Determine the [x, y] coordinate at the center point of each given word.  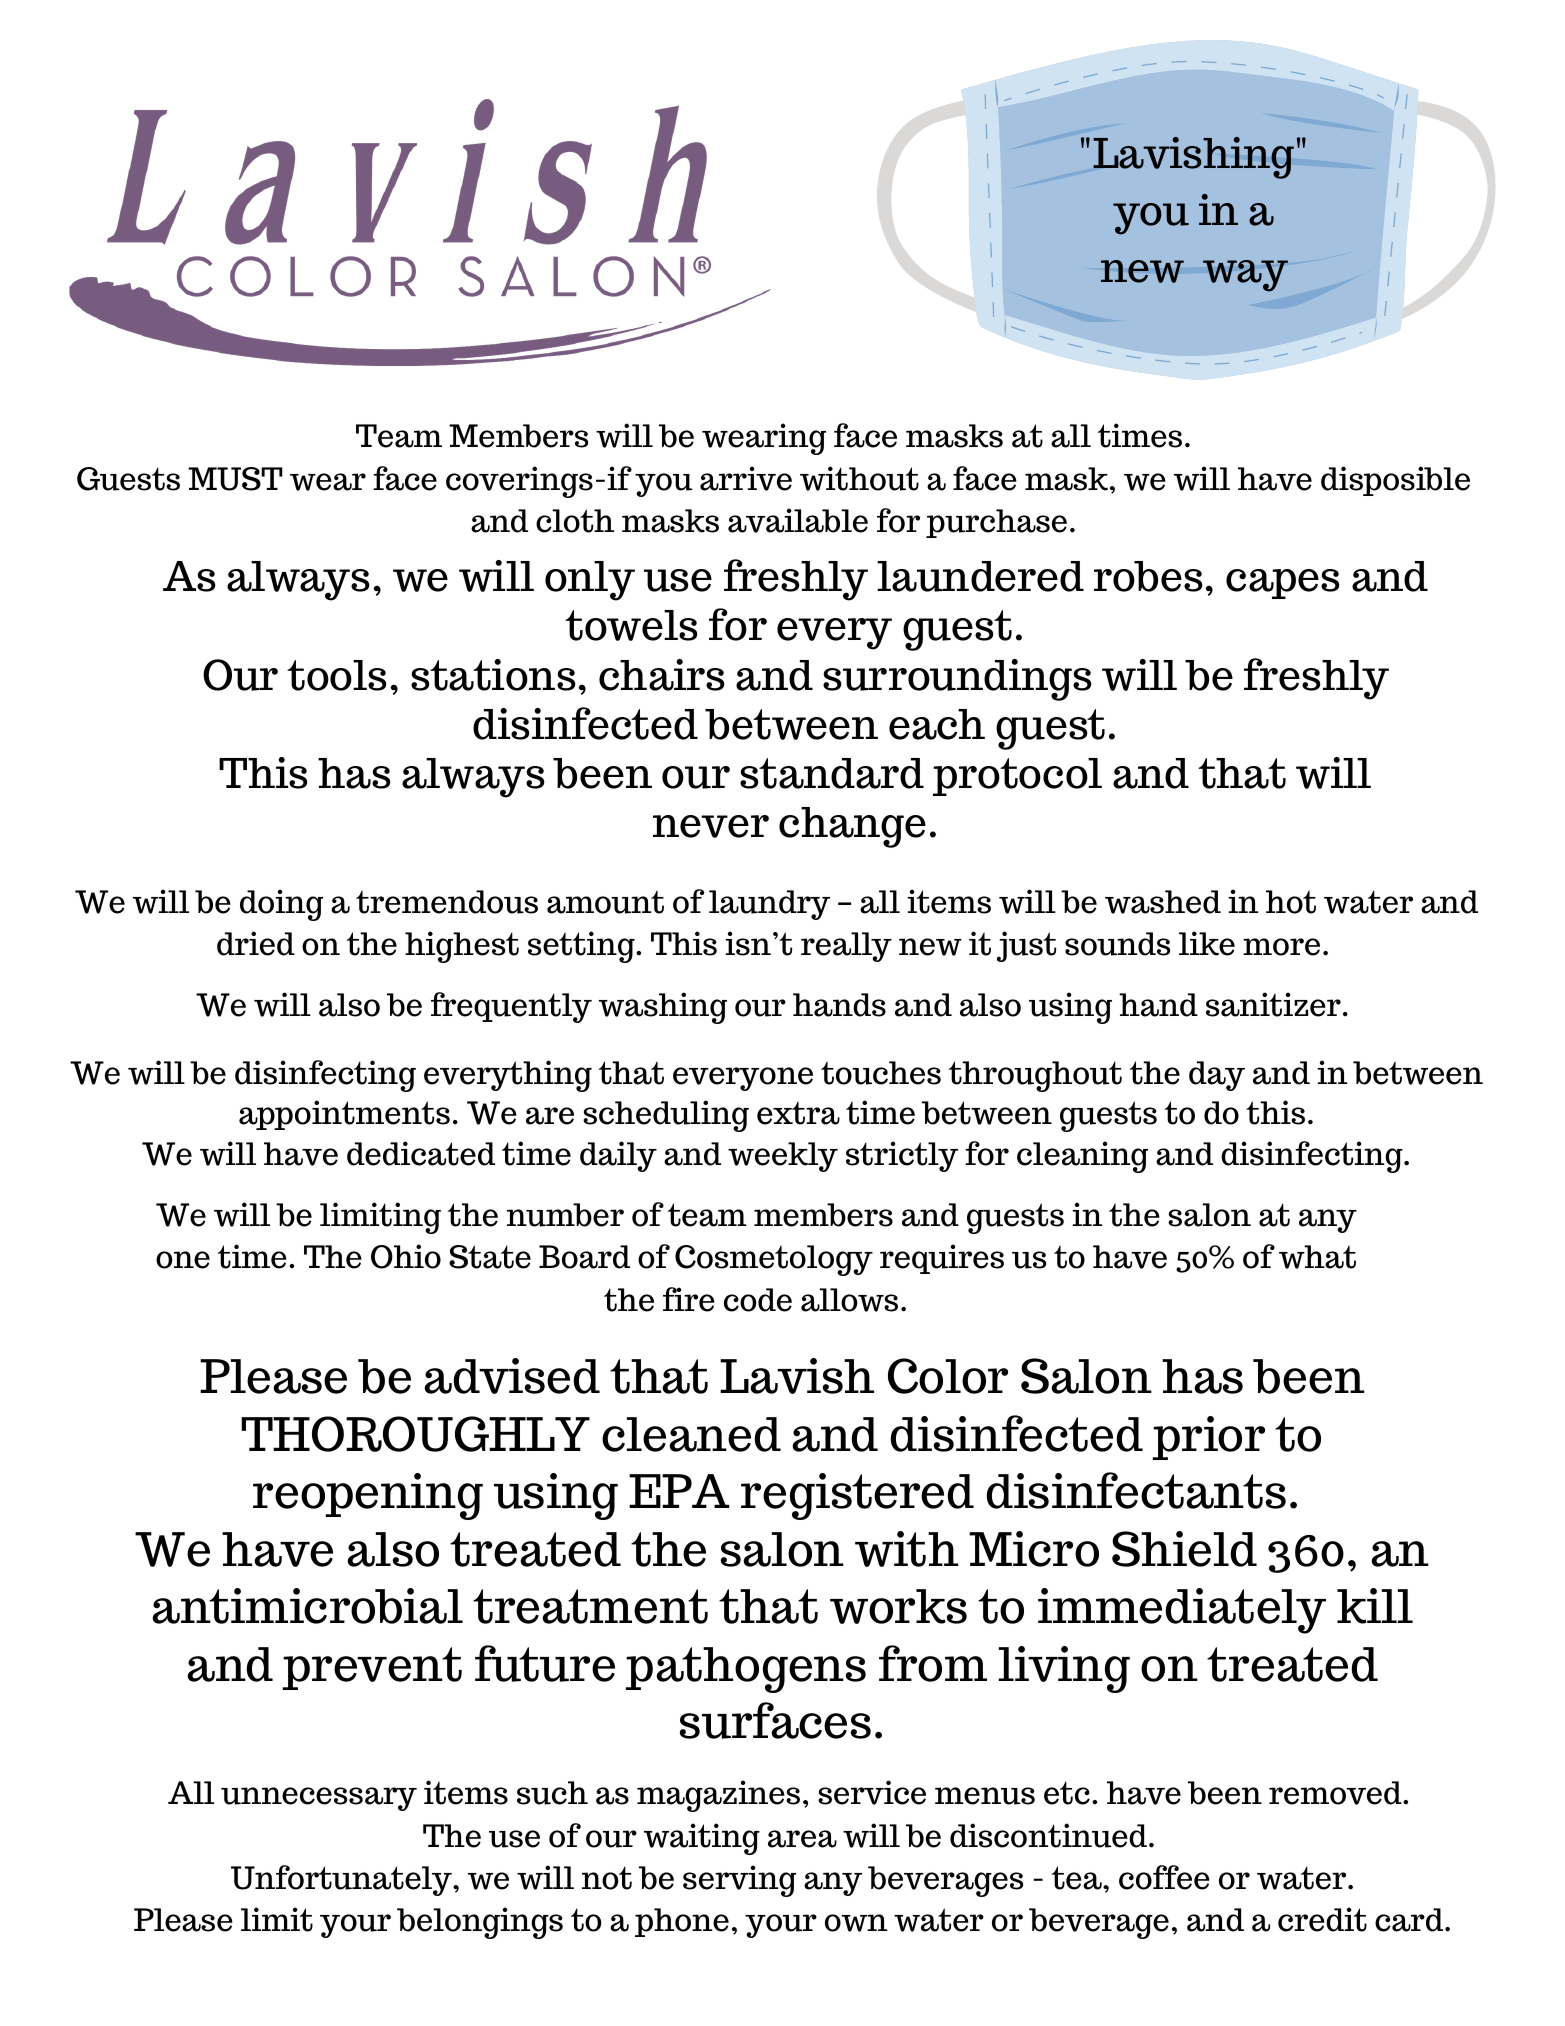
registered [857, 1496]
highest [462, 947]
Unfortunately [342, 1880]
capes [1283, 584]
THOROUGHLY [415, 1434]
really [846, 947]
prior [1209, 1438]
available [798, 520]
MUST [235, 479]
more [1281, 947]
